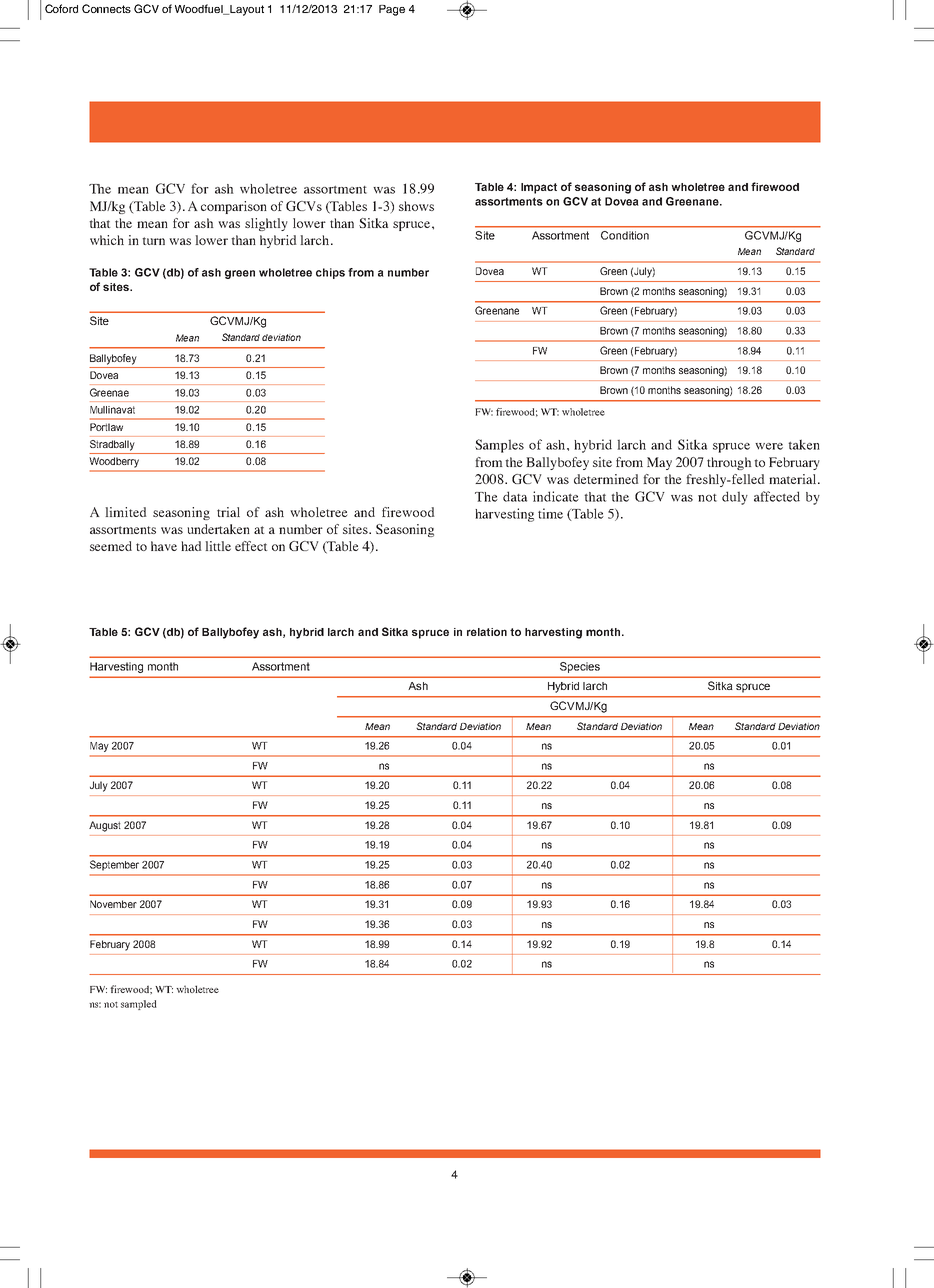  What do you see at coordinates (153, 241) in the screenshot?
I see `turn` at bounding box center [153, 241].
